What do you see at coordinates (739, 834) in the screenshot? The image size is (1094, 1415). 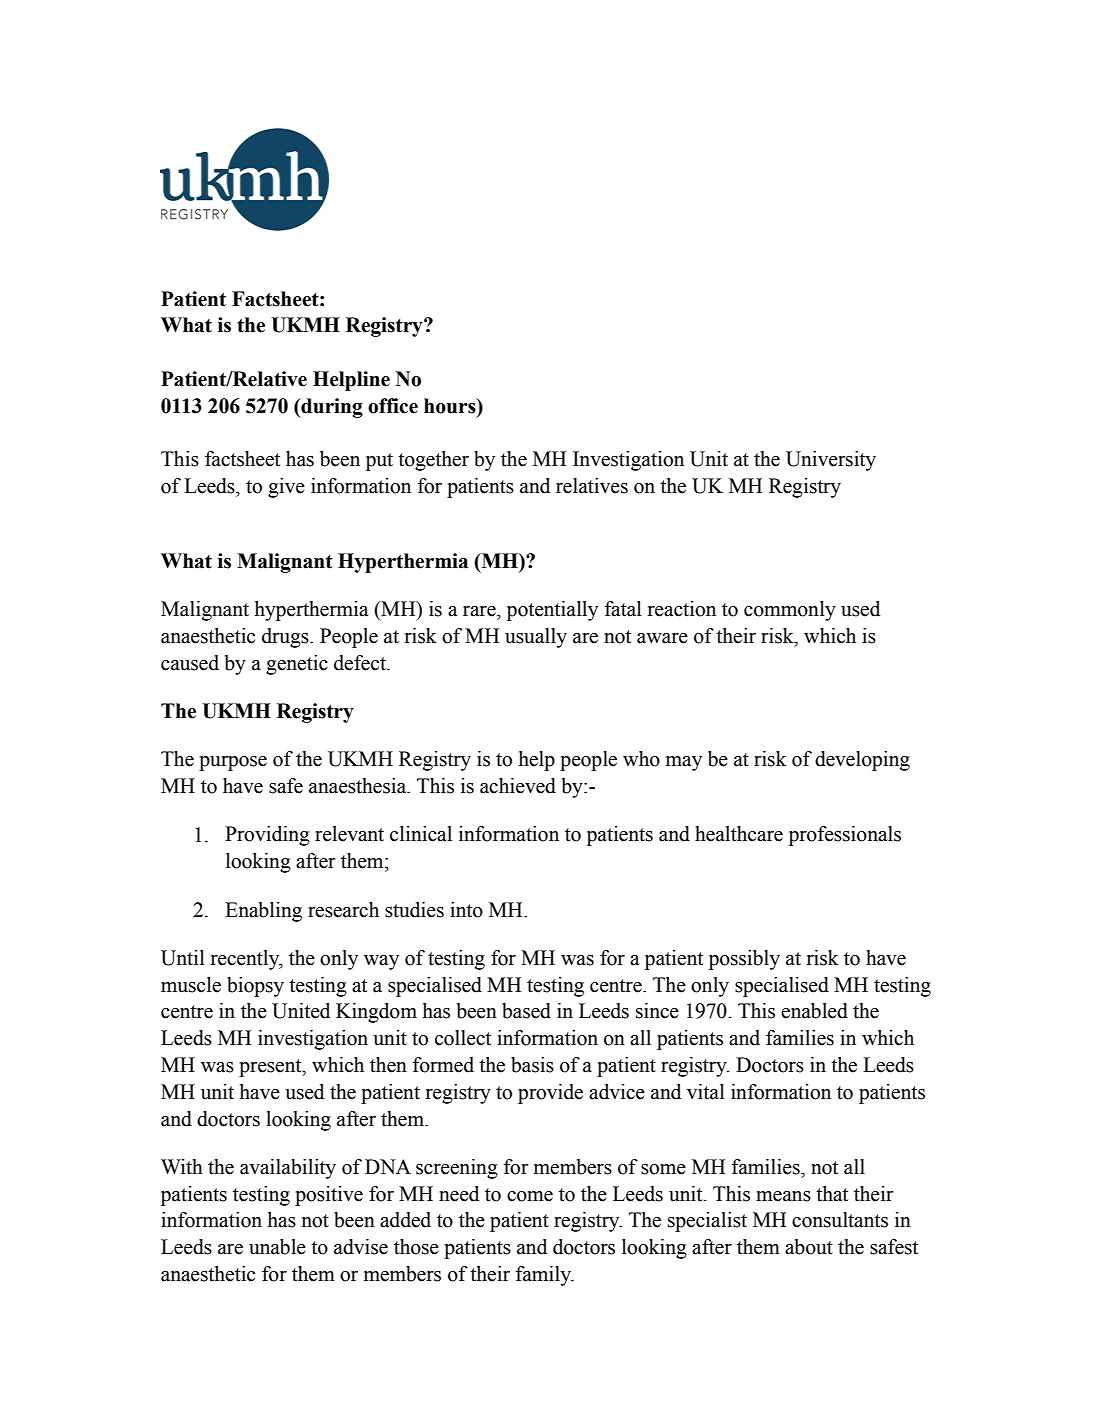 I see `healthcare` at bounding box center [739, 834].
